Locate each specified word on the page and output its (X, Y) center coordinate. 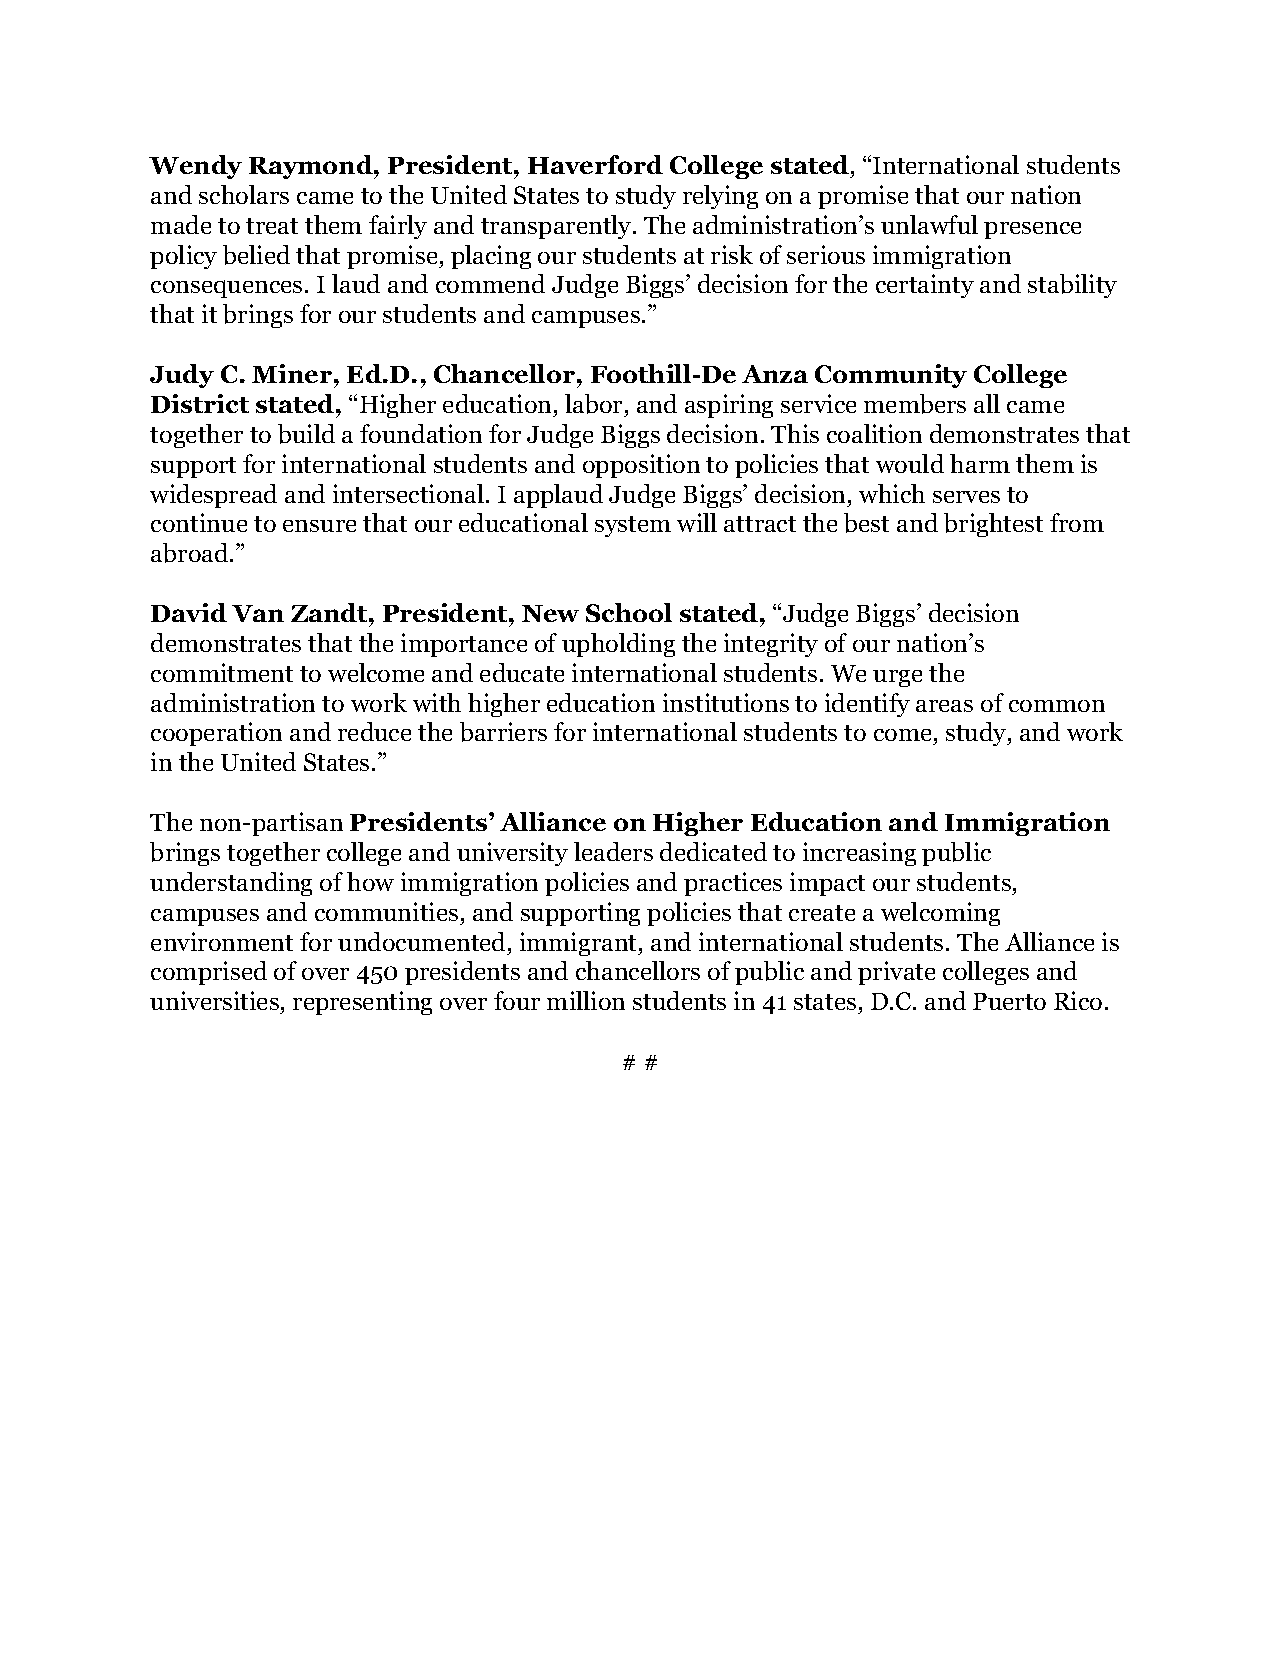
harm (980, 463)
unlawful (929, 224)
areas (944, 706)
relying (720, 197)
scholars (244, 194)
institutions (726, 702)
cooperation (216, 734)
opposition (641, 466)
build (306, 434)
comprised (209, 973)
